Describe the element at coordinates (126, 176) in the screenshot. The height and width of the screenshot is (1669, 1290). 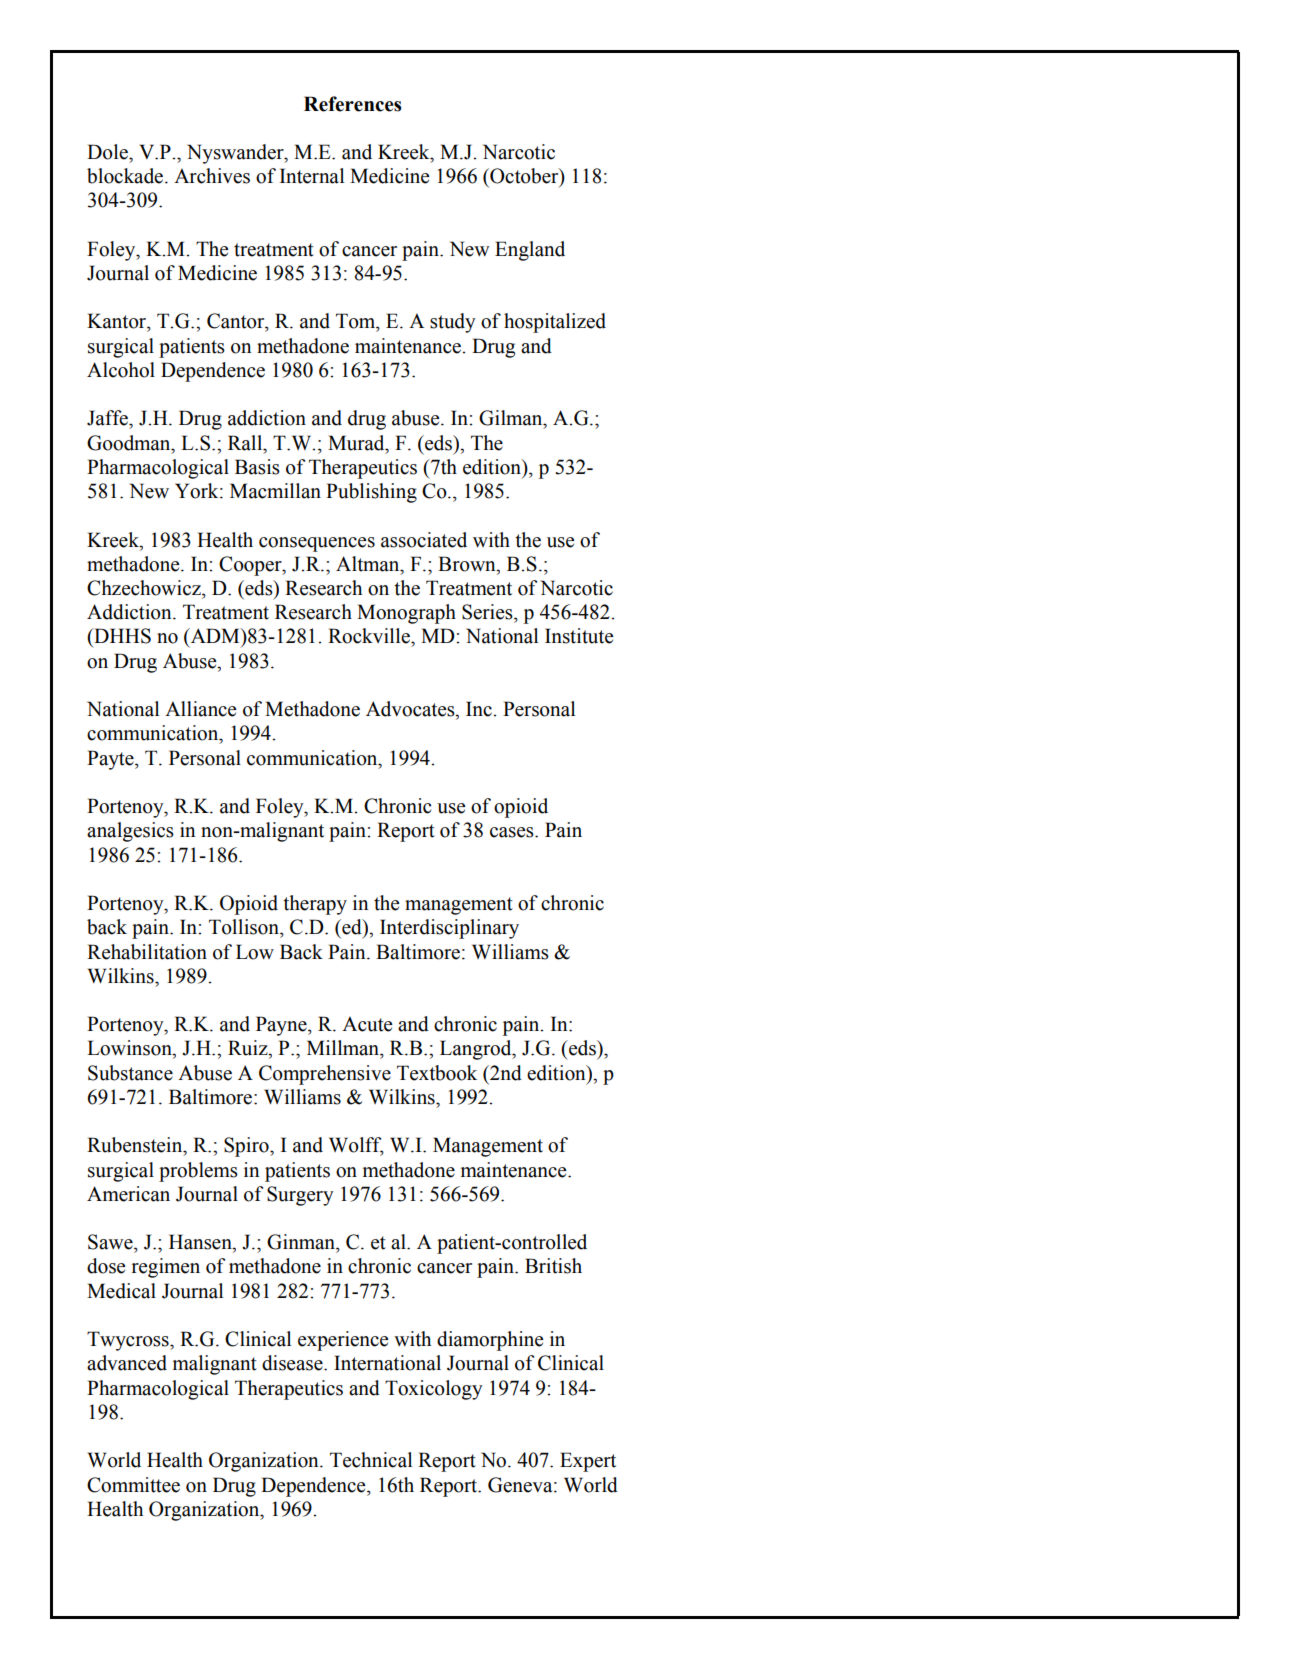
I see `blockade` at that location.
